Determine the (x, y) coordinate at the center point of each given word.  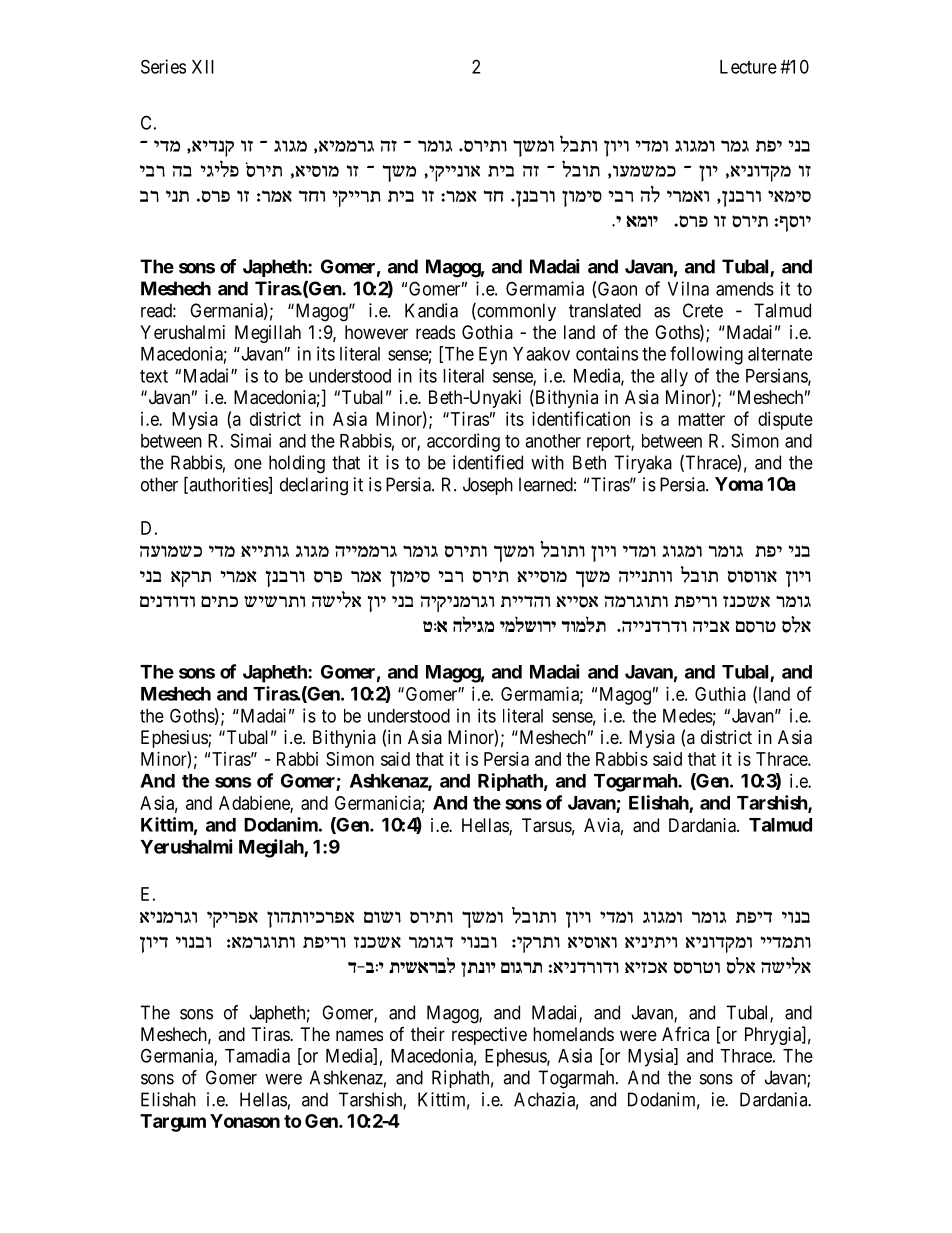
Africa (685, 1034)
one (248, 464)
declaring (314, 486)
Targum (173, 1123)
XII (203, 67)
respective (489, 1036)
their (428, 1034)
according (463, 442)
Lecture (748, 67)
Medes (688, 716)
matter (701, 419)
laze (578, 143)
